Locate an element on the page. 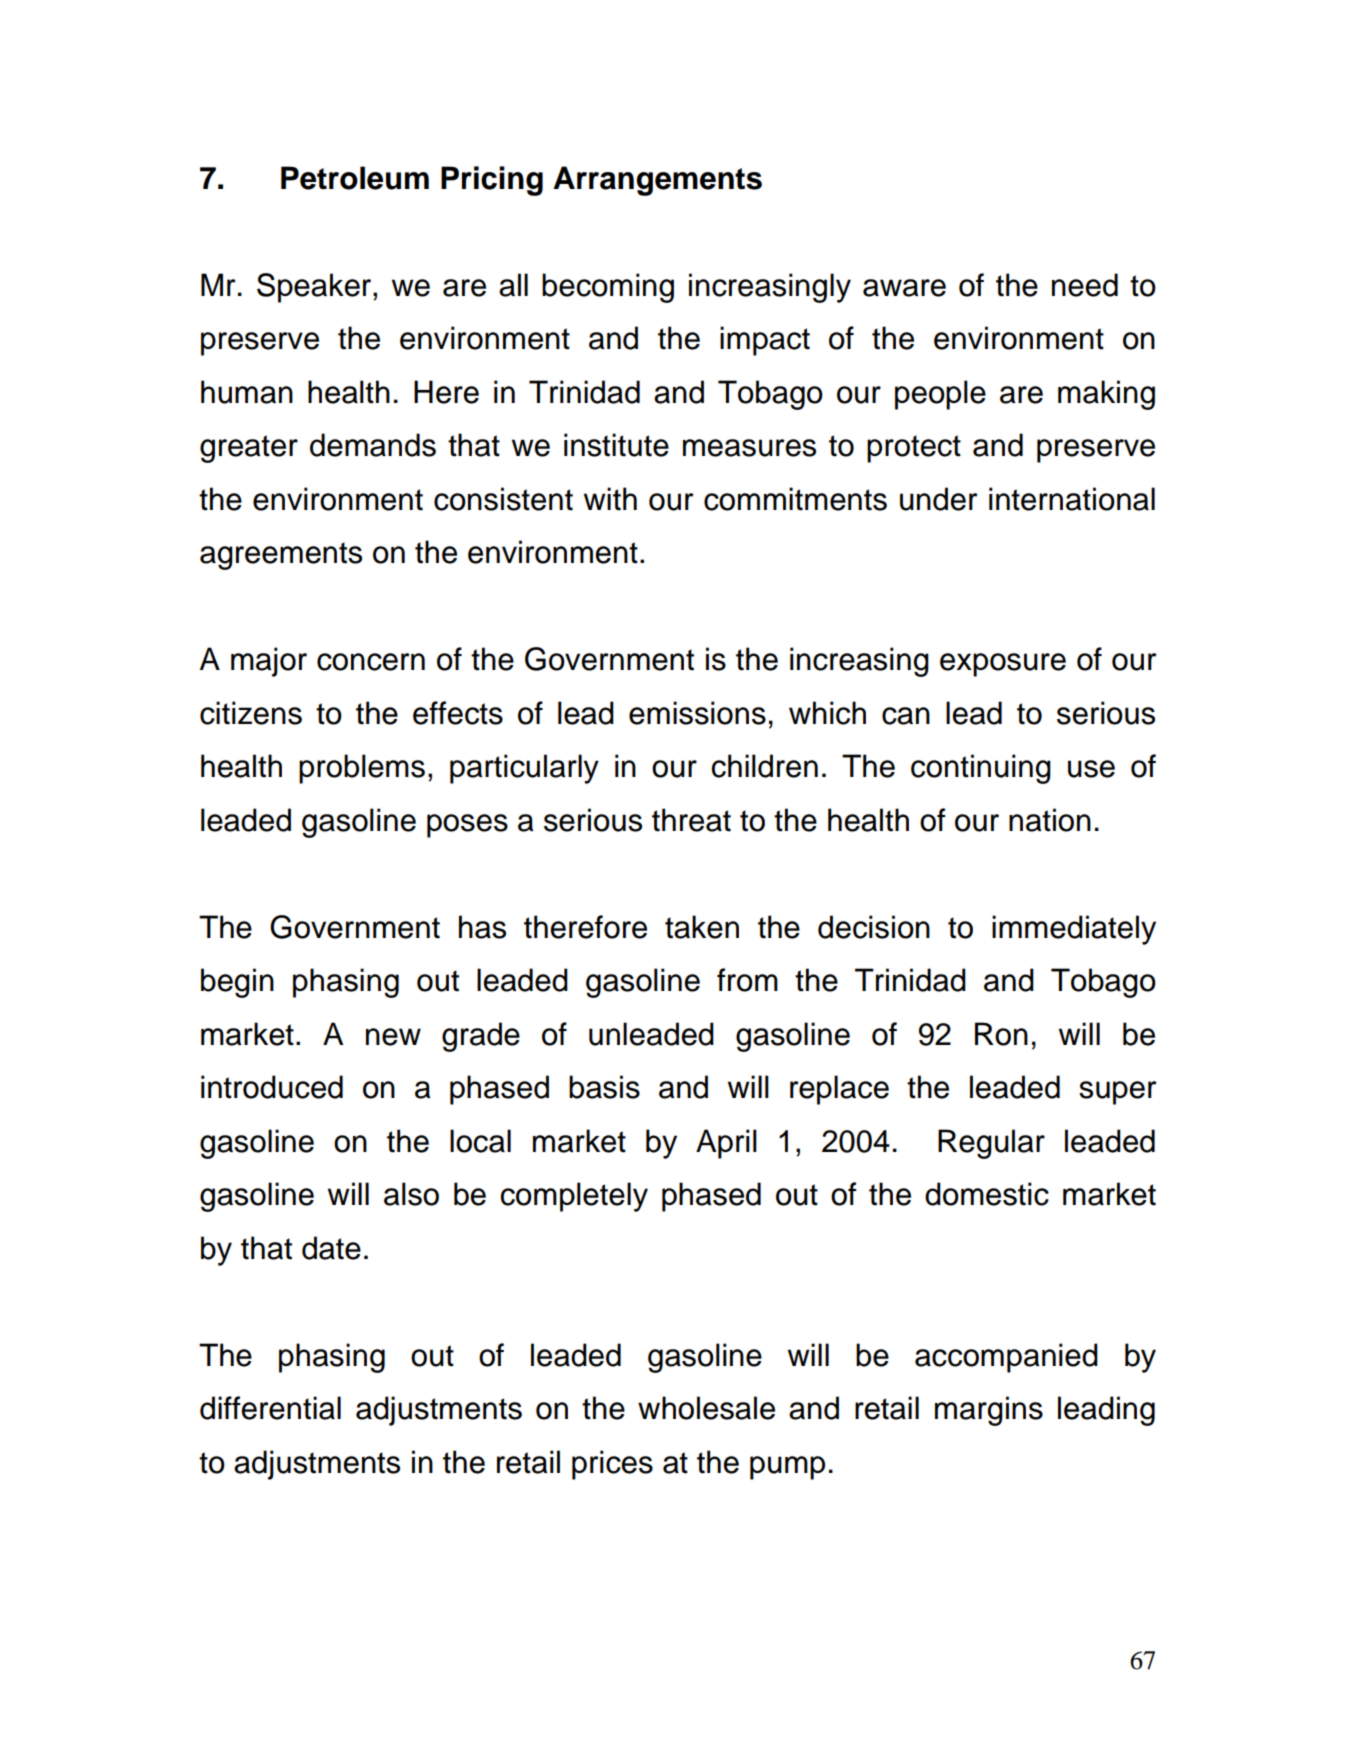 The width and height of the image is (1356, 1755). differential is located at coordinates (270, 1408).
